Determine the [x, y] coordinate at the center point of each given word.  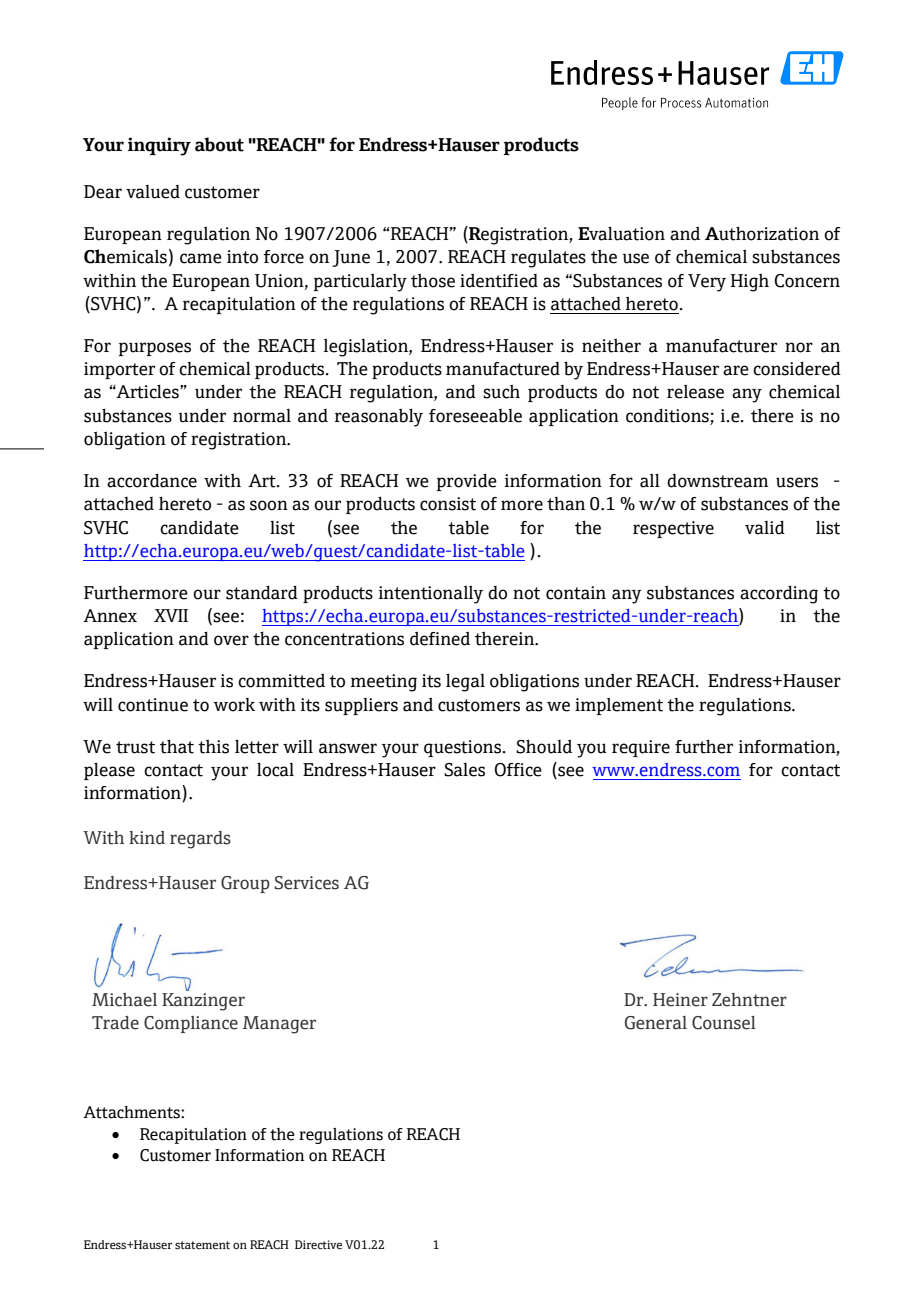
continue [153, 705]
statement [202, 1245]
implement [619, 706]
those [433, 280]
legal [465, 682]
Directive [318, 1245]
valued [153, 192]
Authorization [762, 233]
